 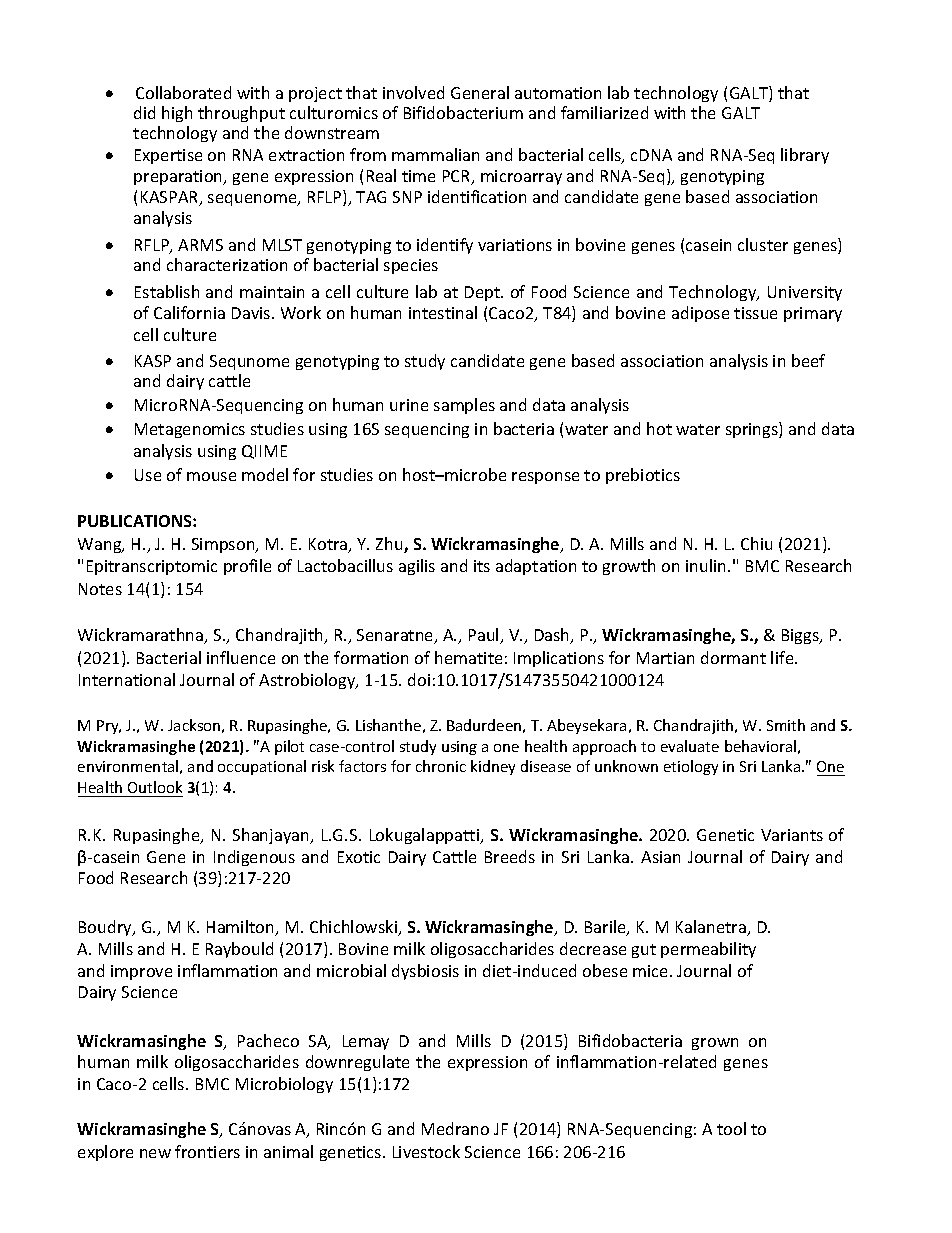 I want to click on library, so click(x=805, y=156).
